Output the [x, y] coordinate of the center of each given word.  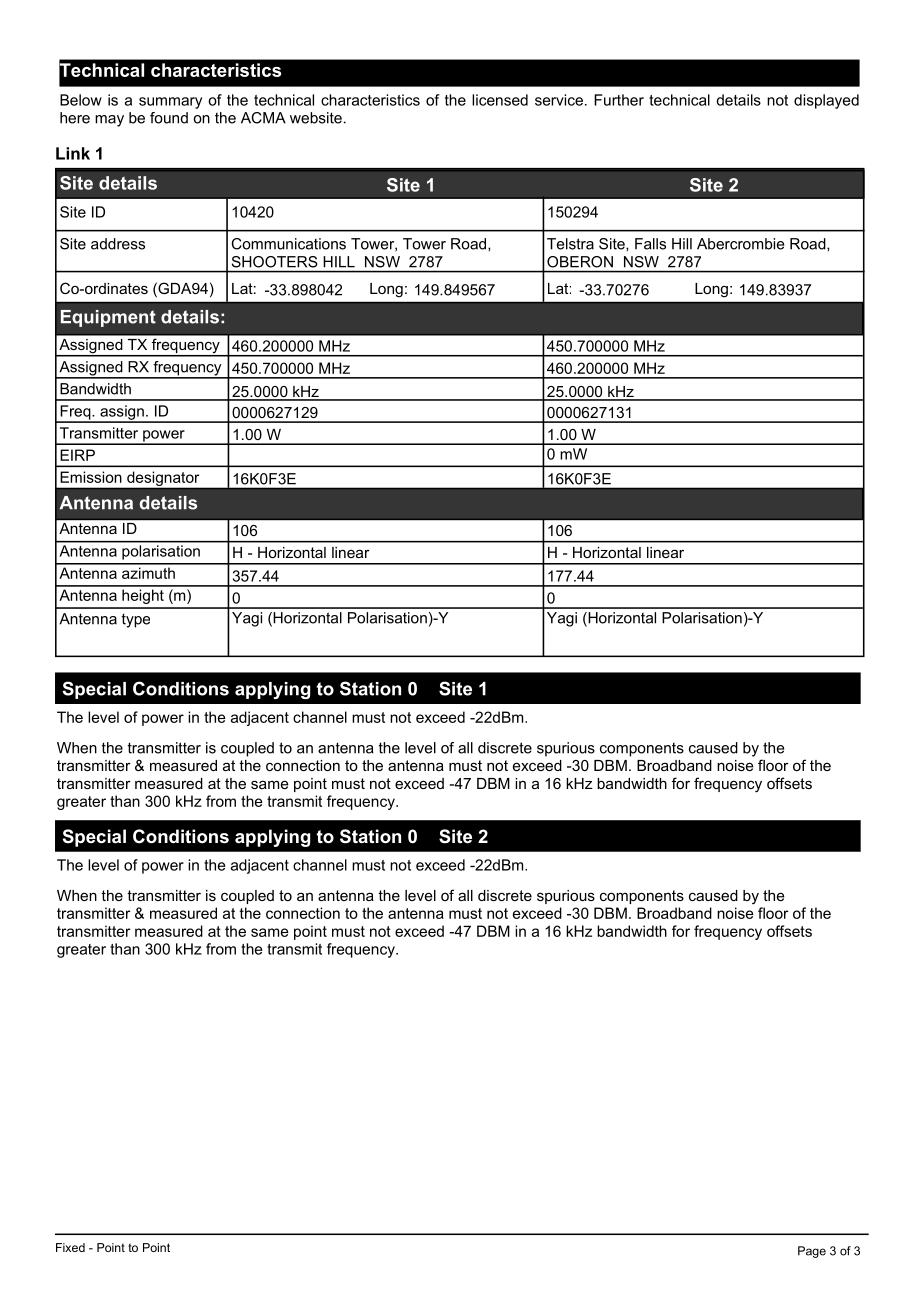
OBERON [580, 262]
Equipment [108, 318]
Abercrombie [740, 244]
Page [812, 1252]
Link [73, 153]
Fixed [70, 1247]
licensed [500, 100]
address [118, 244]
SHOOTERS [274, 262]
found [169, 118]
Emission [91, 477]
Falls [650, 244]
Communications [288, 244]
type [136, 620]
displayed [826, 101]
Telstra [570, 244]
